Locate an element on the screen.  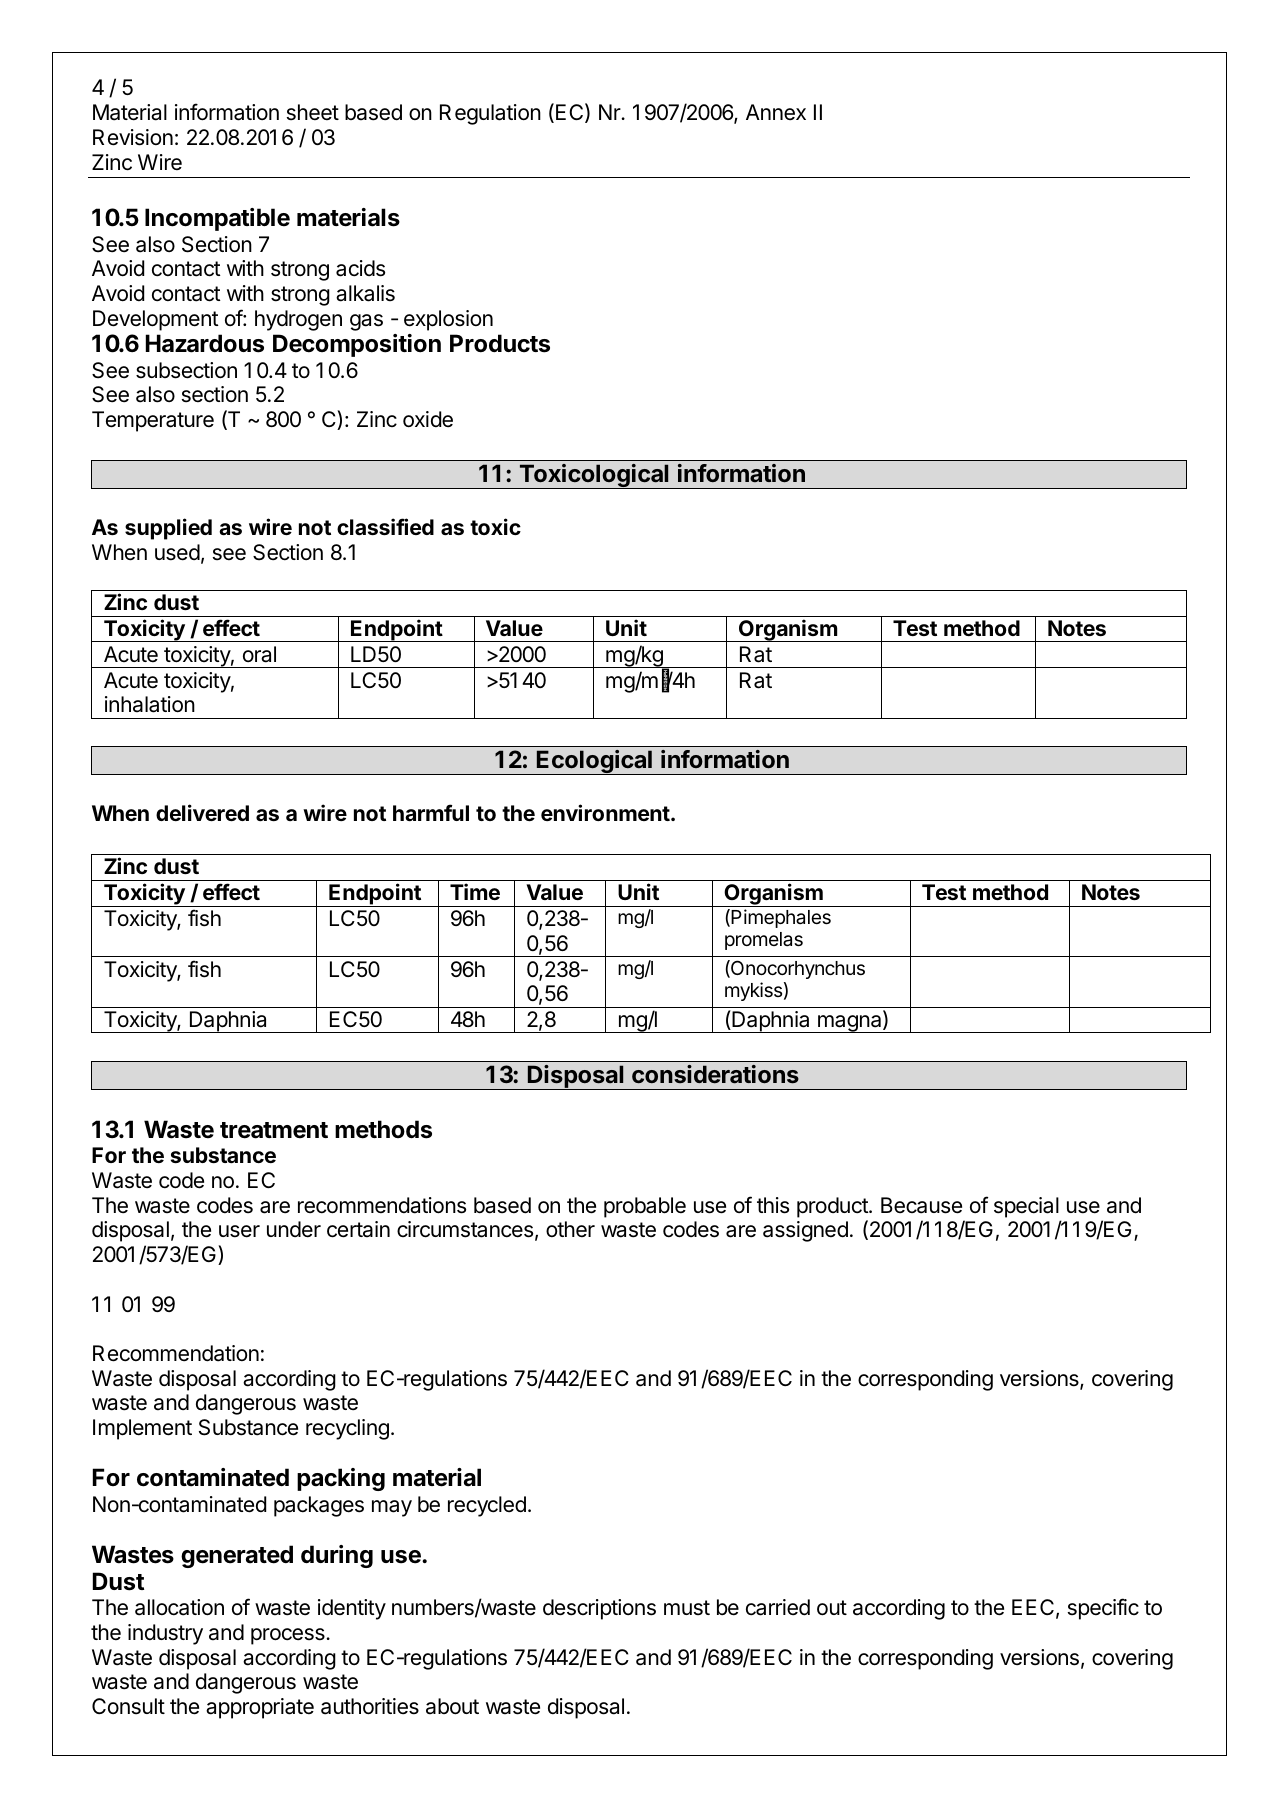
considerations is located at coordinates (715, 1074).
